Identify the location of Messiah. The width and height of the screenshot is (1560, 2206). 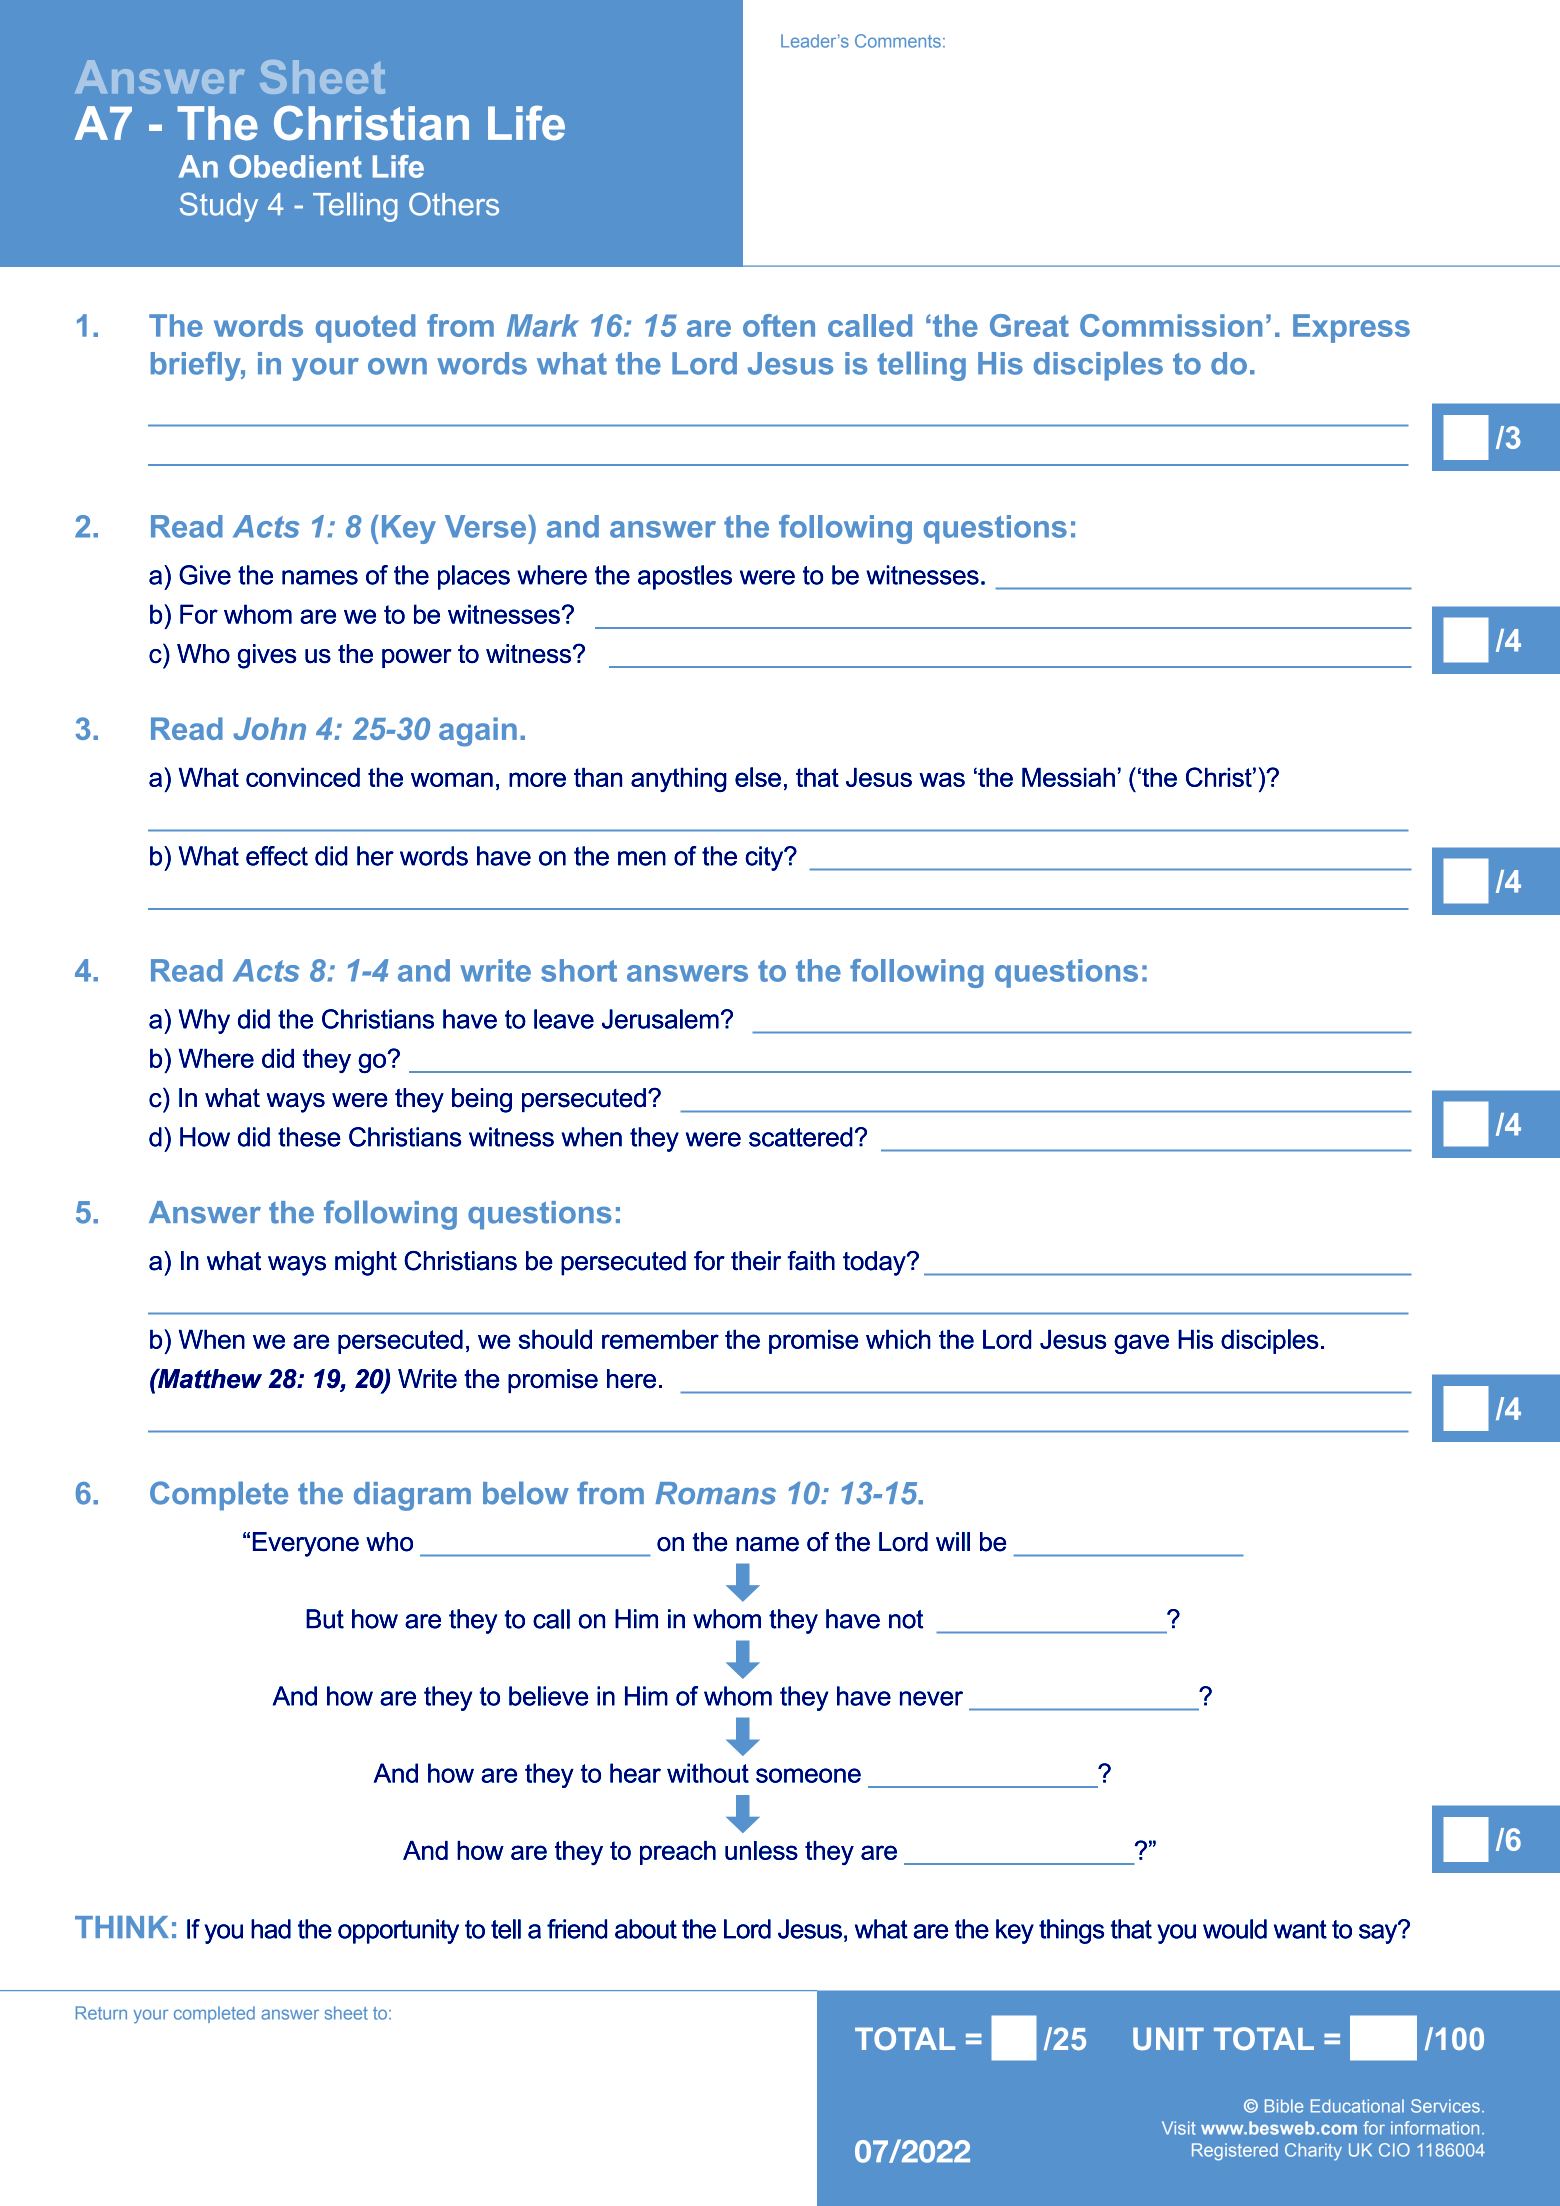
(1068, 777).
